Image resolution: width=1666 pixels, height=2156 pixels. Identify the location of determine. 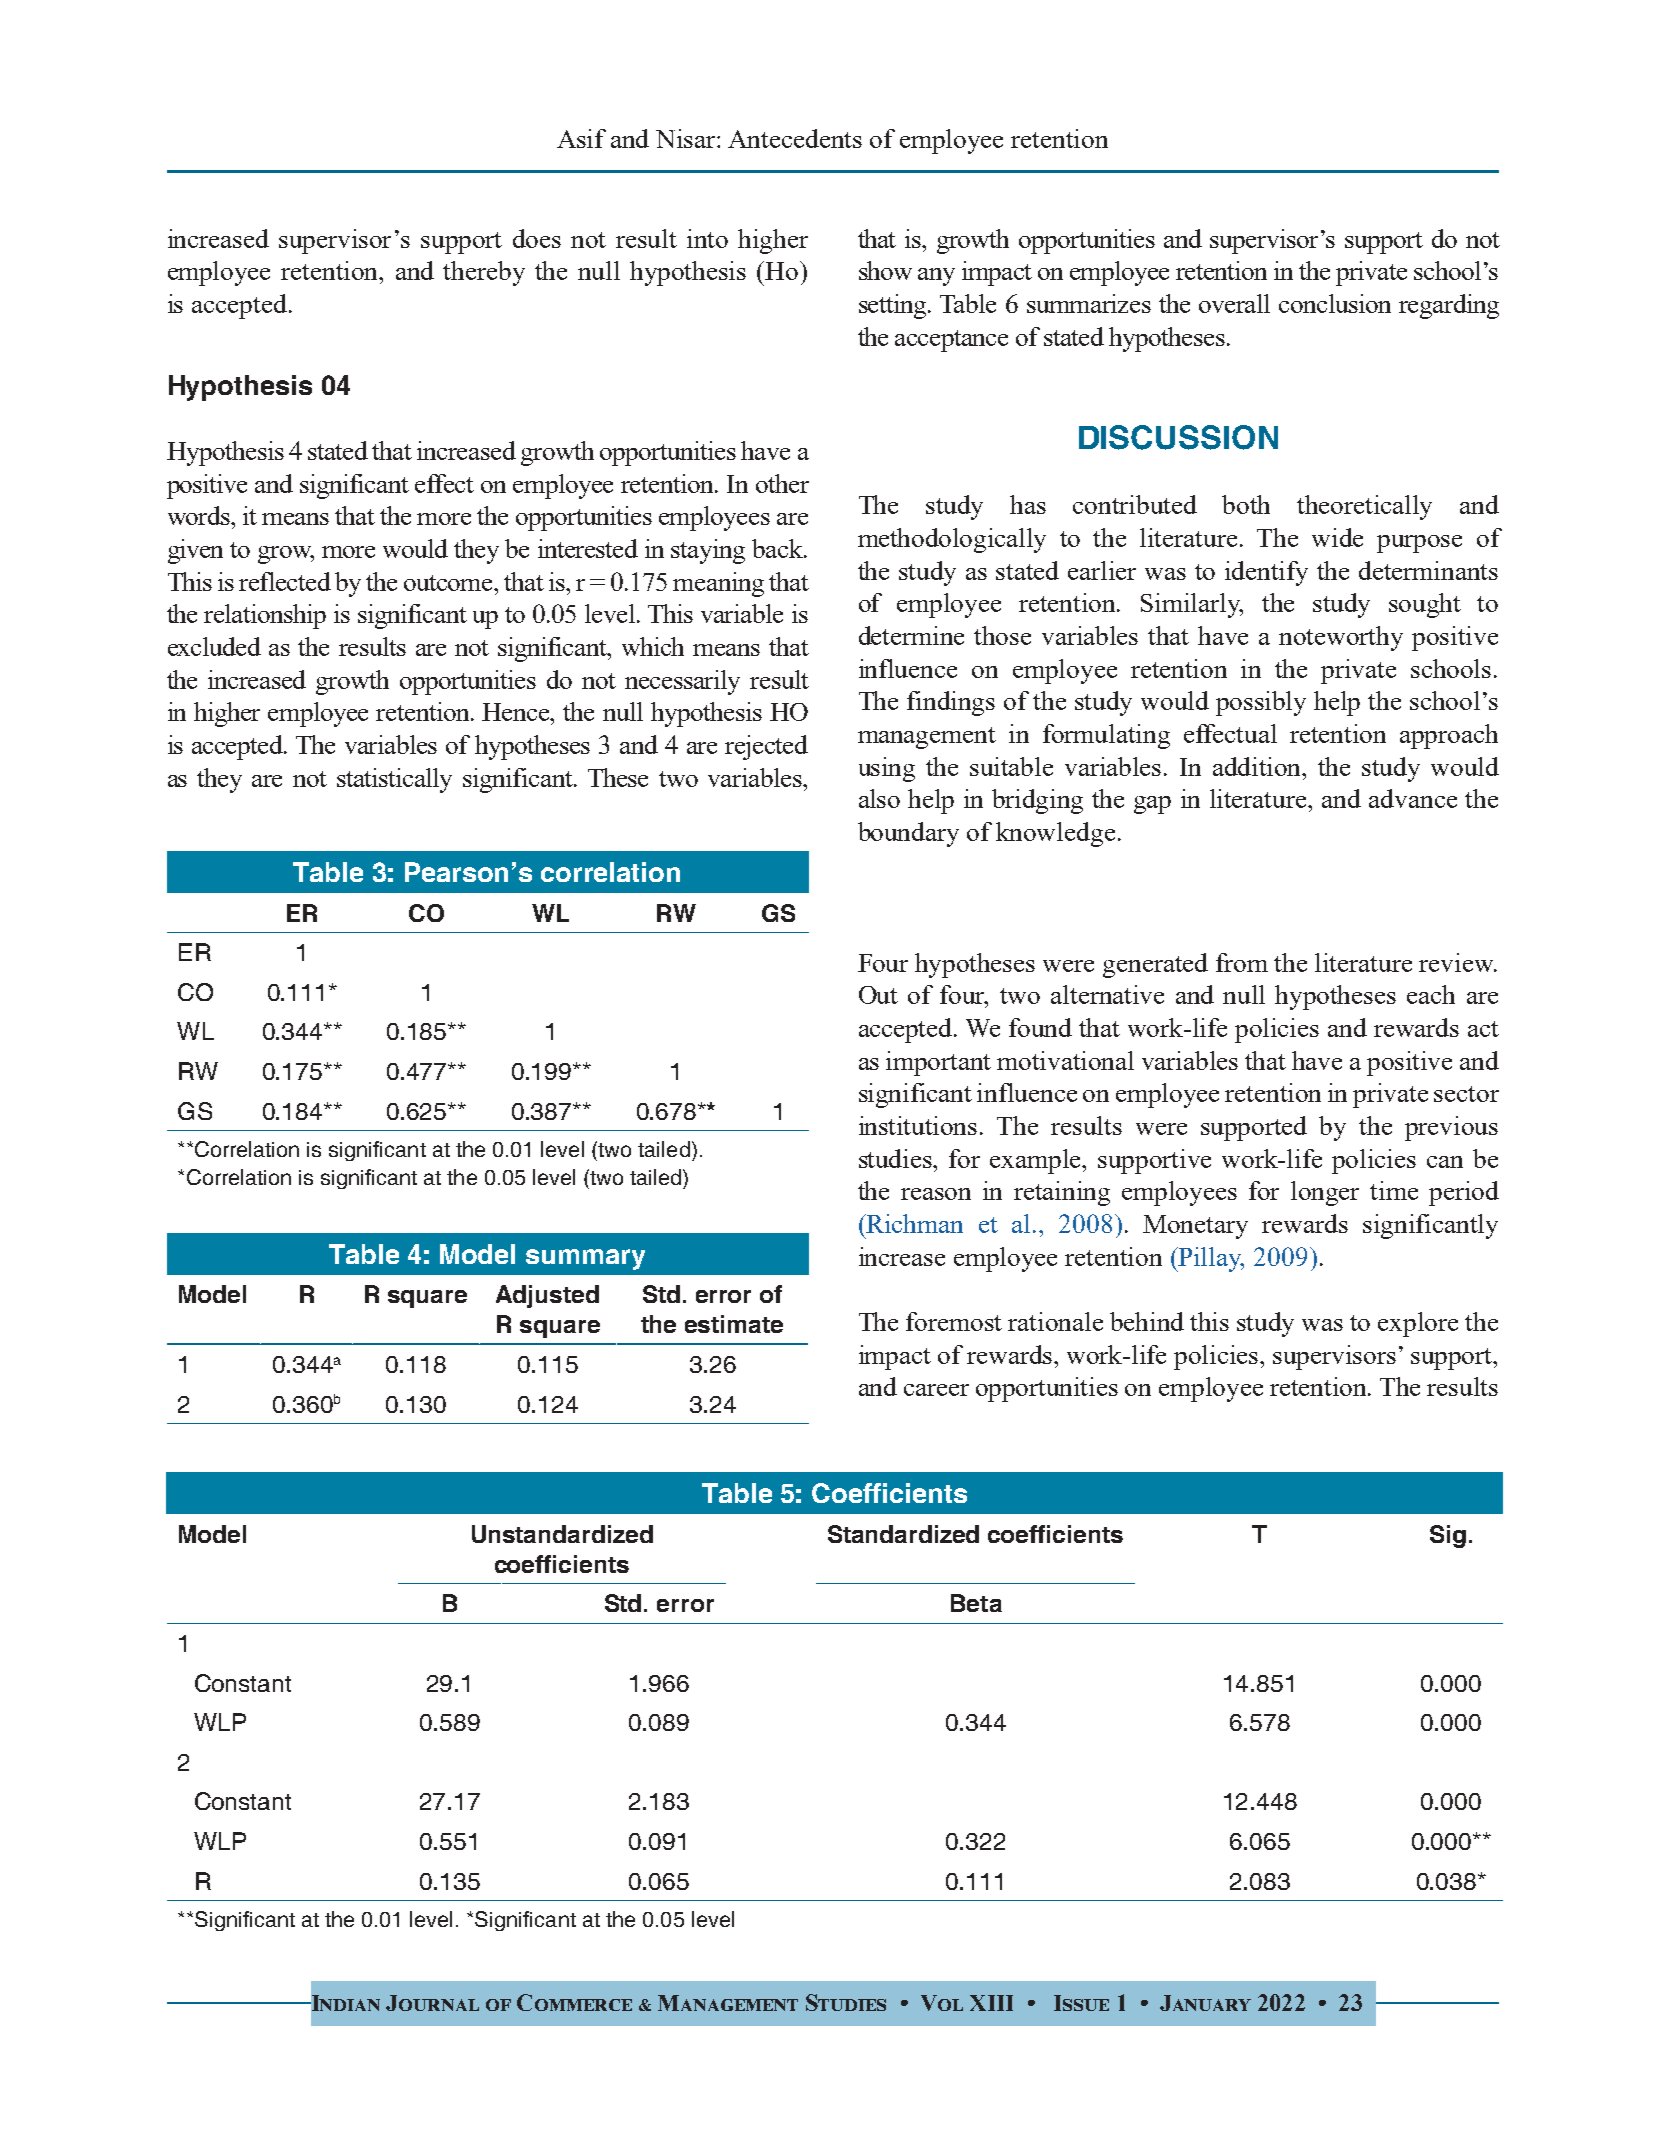
(911, 635).
